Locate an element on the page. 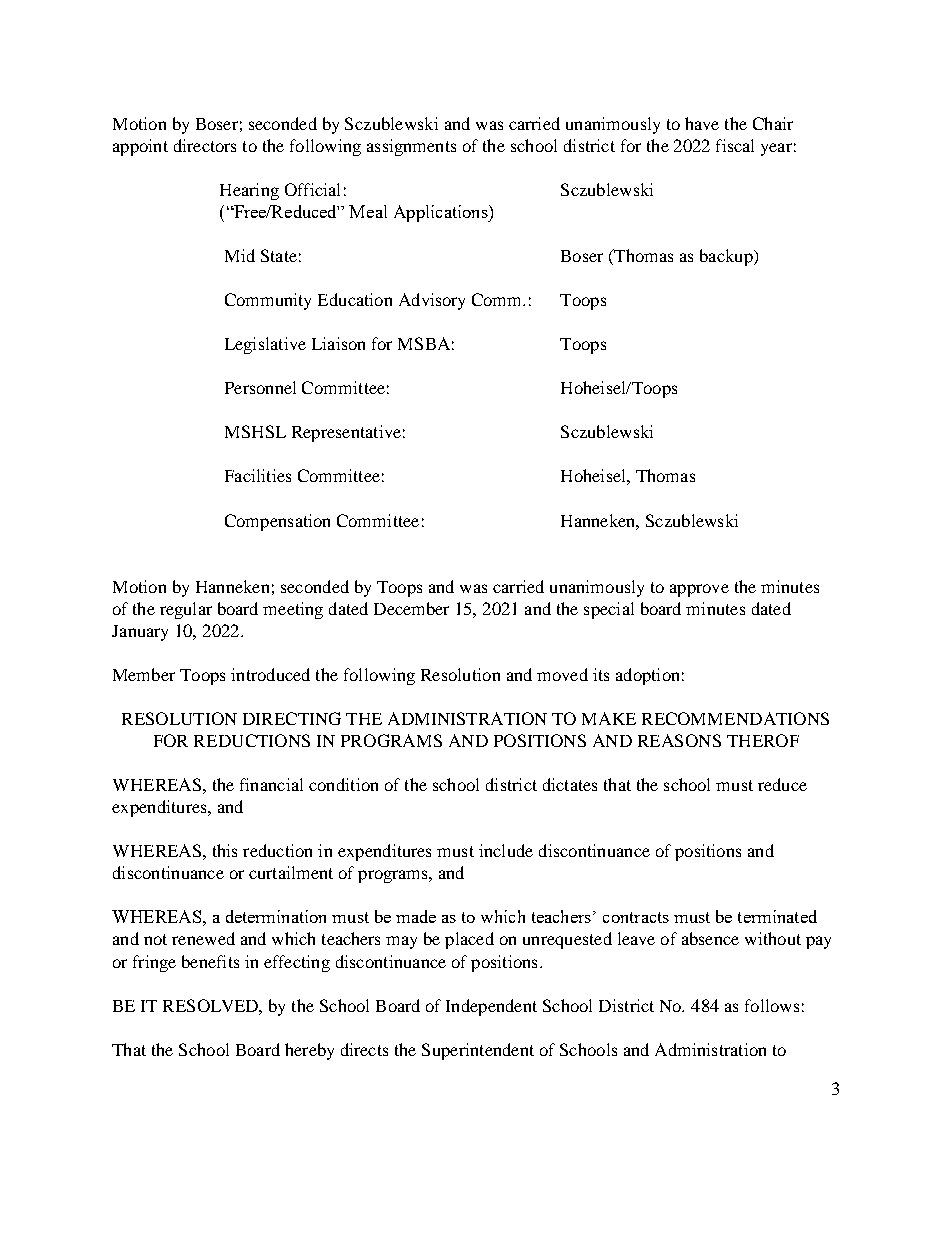 The image size is (952, 1233). REASONS is located at coordinates (679, 740).
